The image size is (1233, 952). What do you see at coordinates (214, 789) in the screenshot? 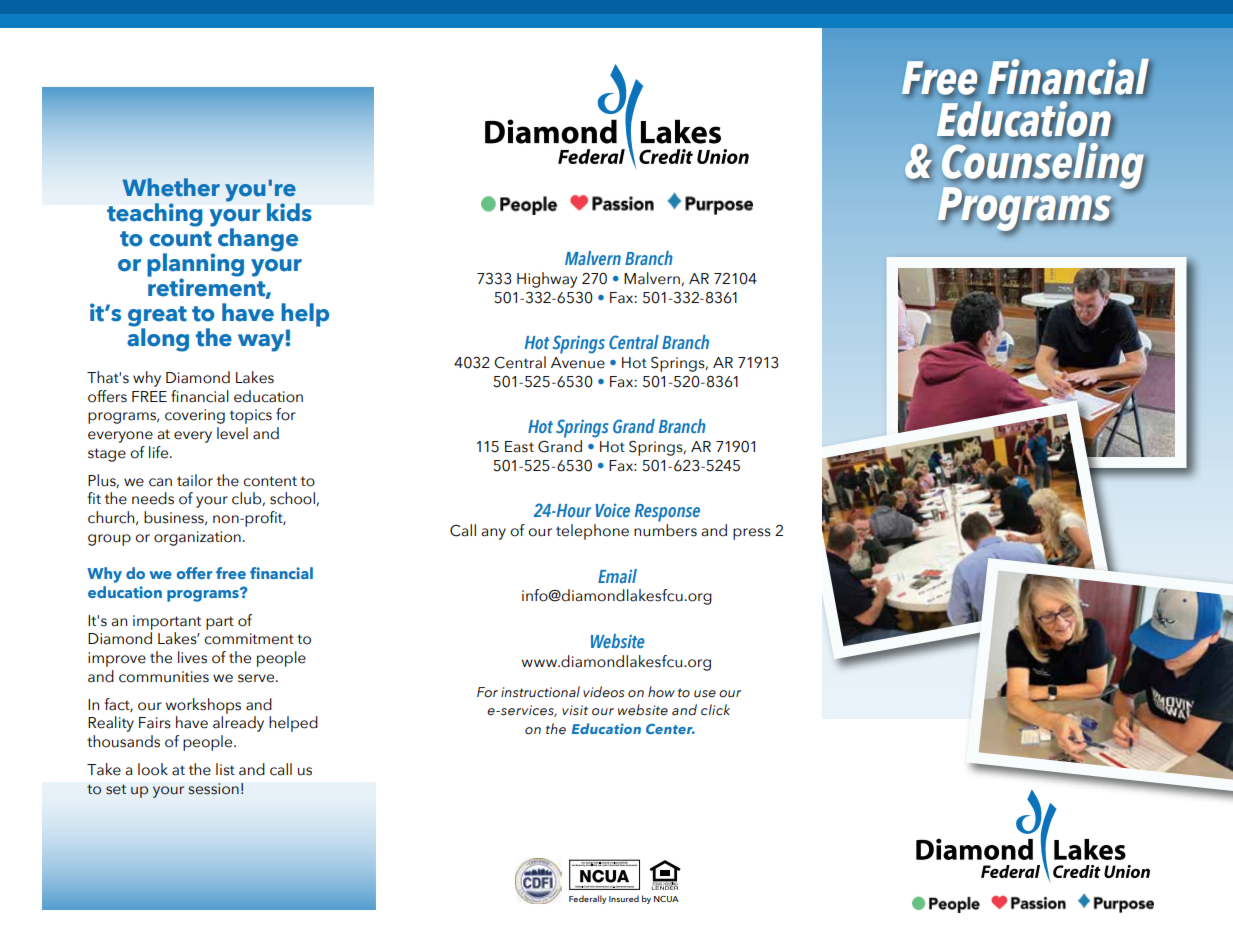
I see `session` at bounding box center [214, 789].
